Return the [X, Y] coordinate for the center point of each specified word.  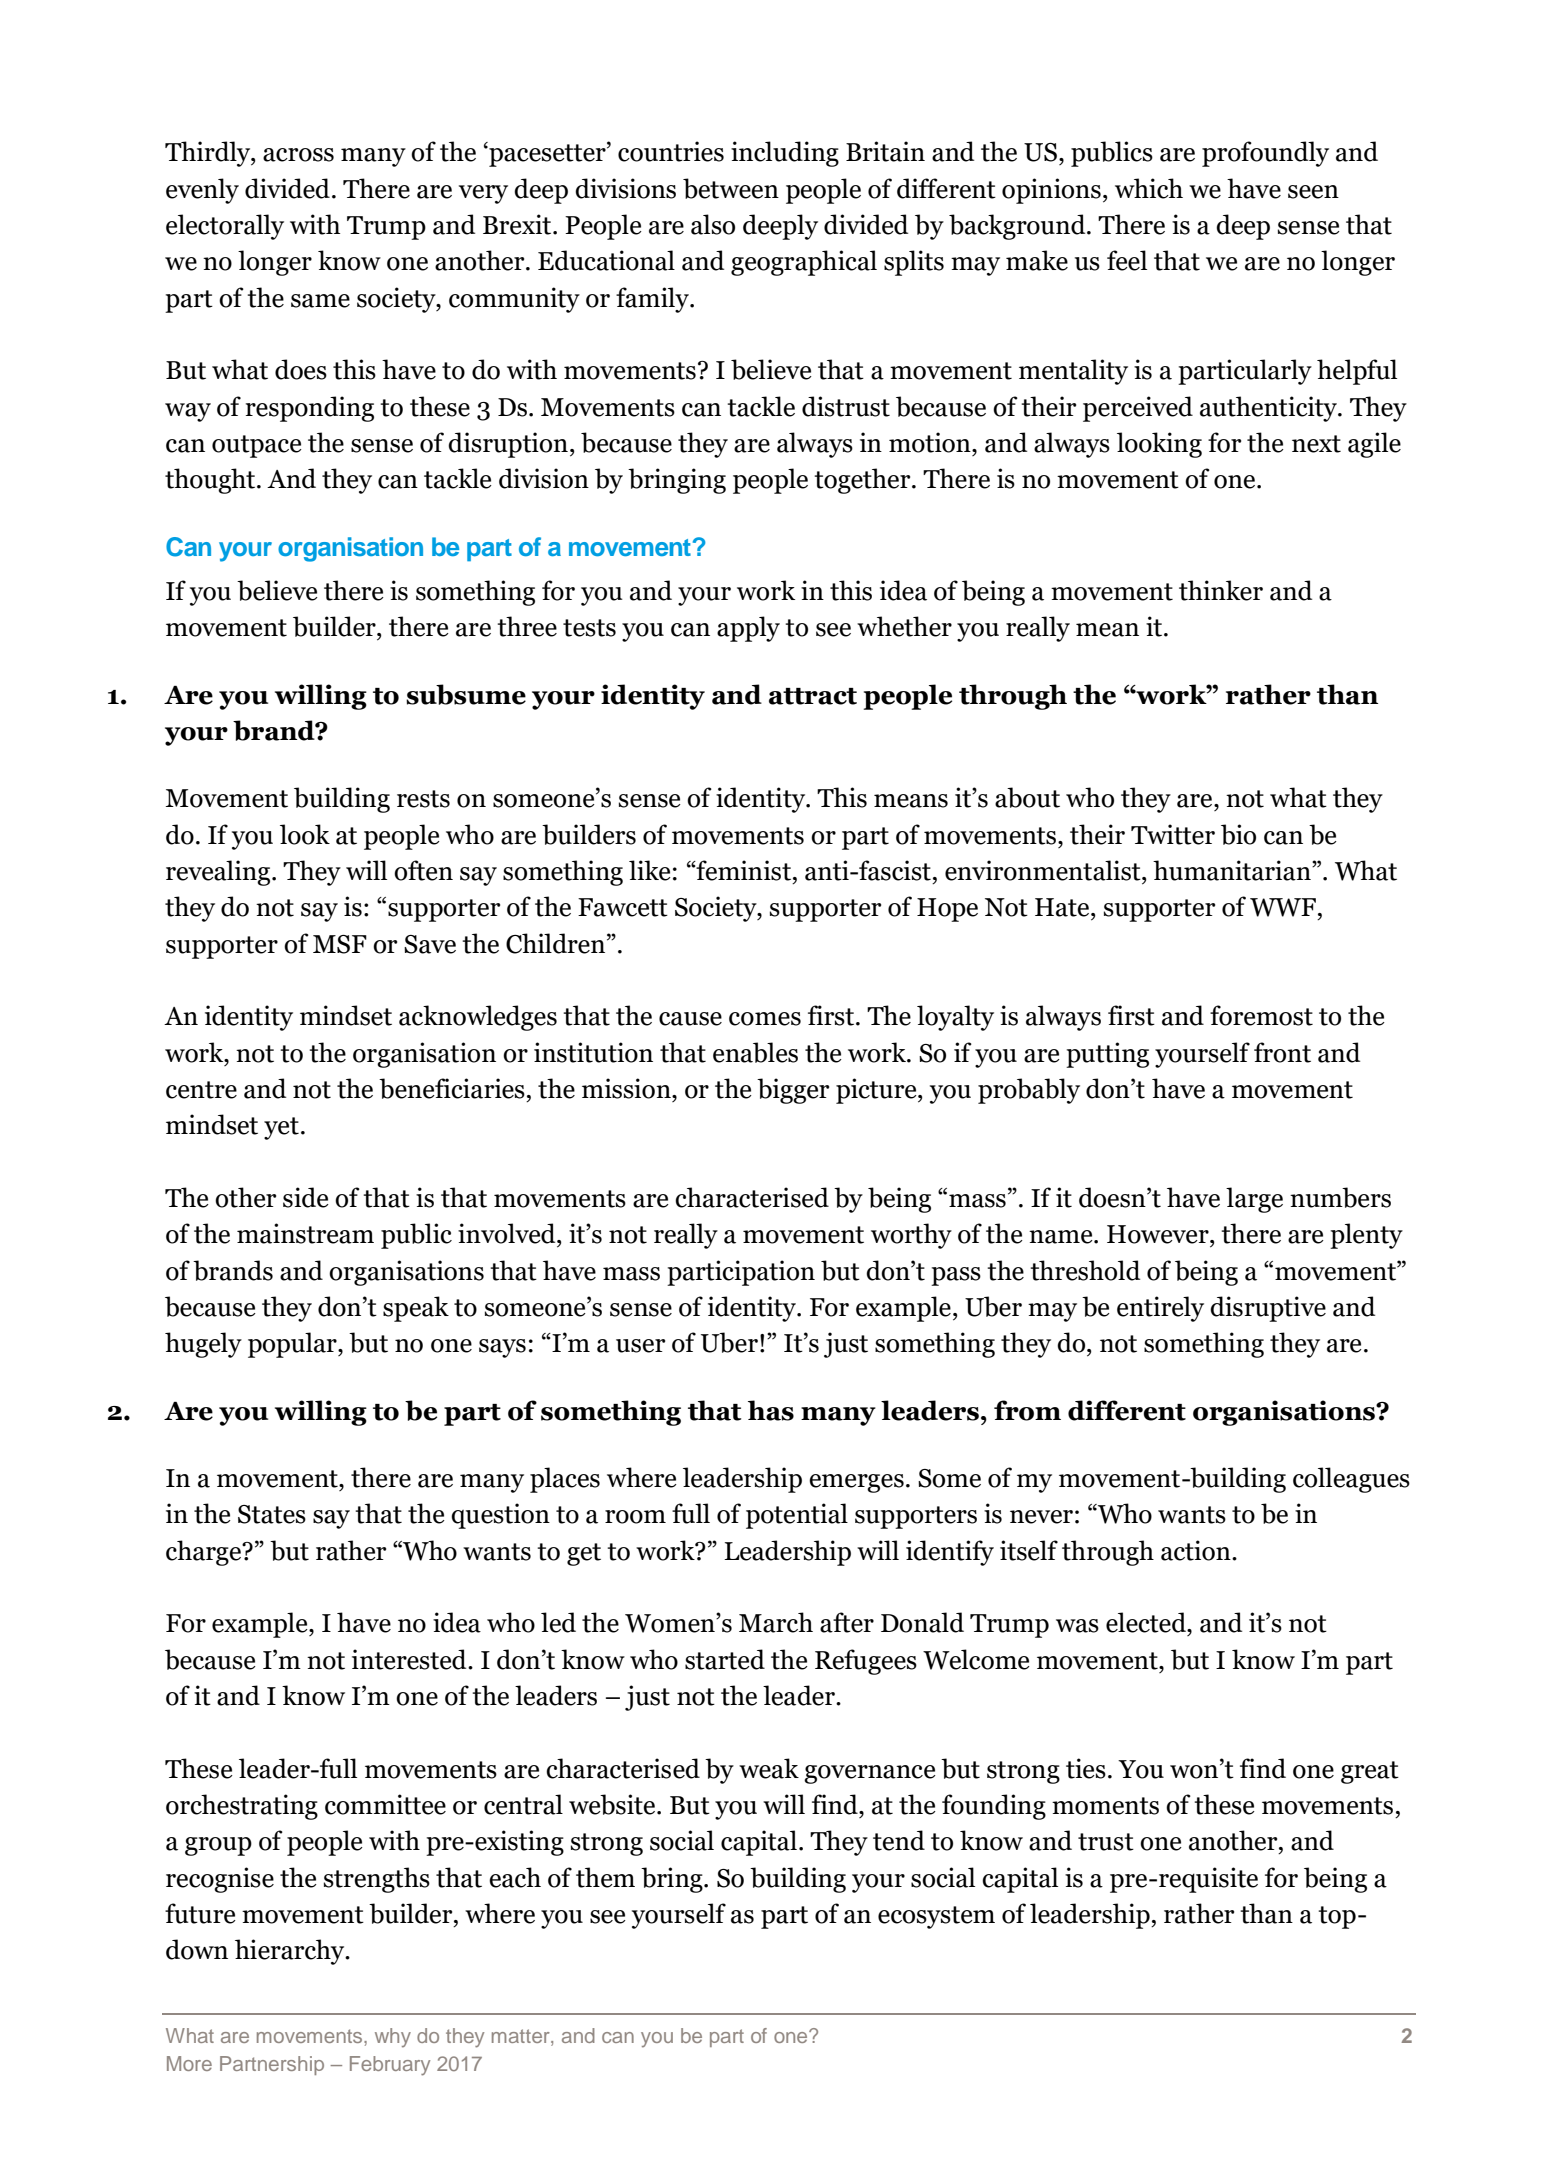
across [298, 155]
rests [423, 799]
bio [1238, 834]
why [393, 2038]
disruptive [1268, 1309]
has [771, 1410]
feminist [744, 870]
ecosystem [936, 1917]
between [731, 188]
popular [293, 1345]
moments [1105, 1806]
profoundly [1265, 154]
